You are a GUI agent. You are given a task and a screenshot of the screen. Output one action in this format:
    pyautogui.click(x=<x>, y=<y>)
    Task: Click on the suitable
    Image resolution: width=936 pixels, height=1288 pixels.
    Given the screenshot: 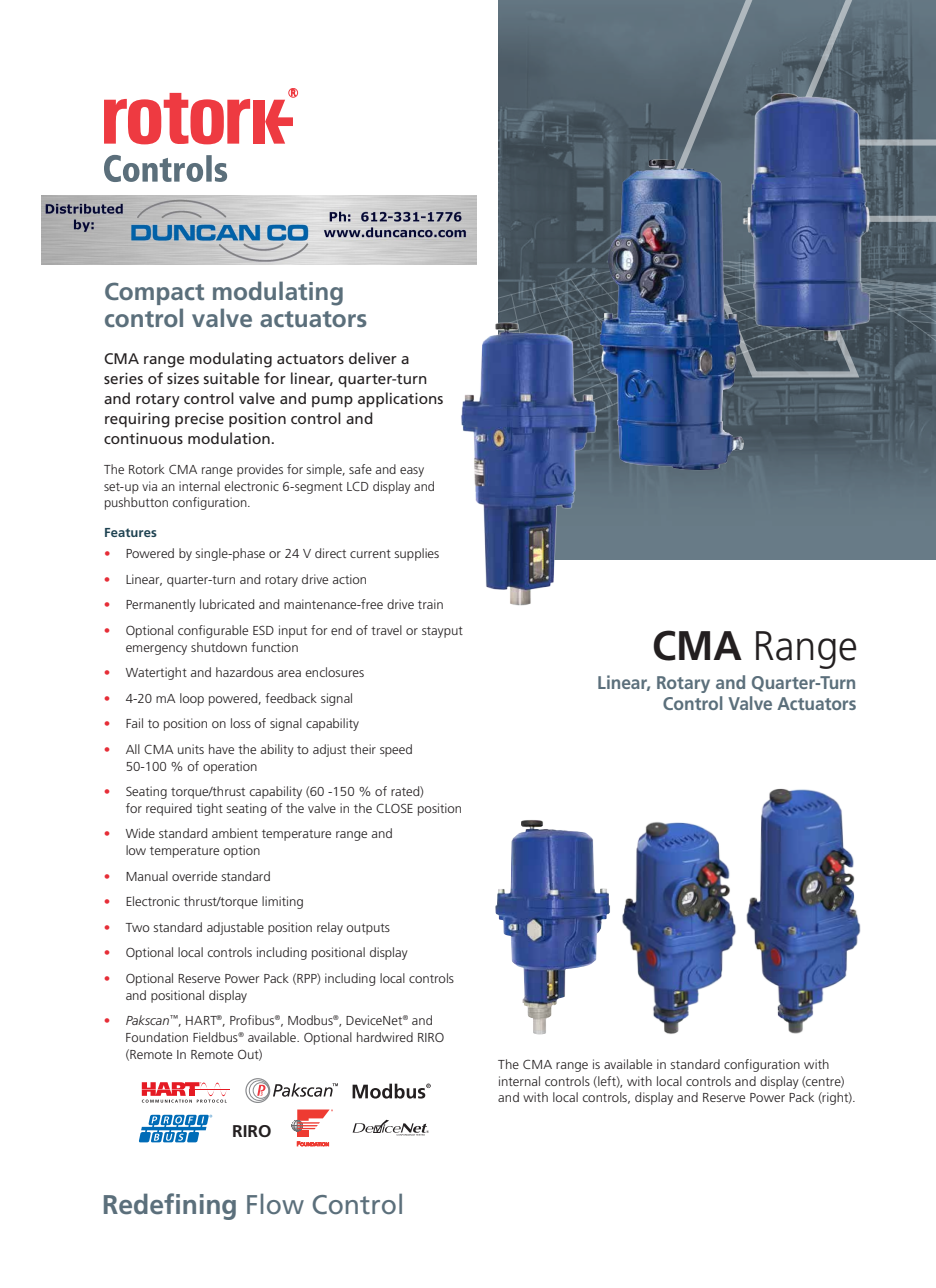 What is the action you would take?
    pyautogui.click(x=231, y=378)
